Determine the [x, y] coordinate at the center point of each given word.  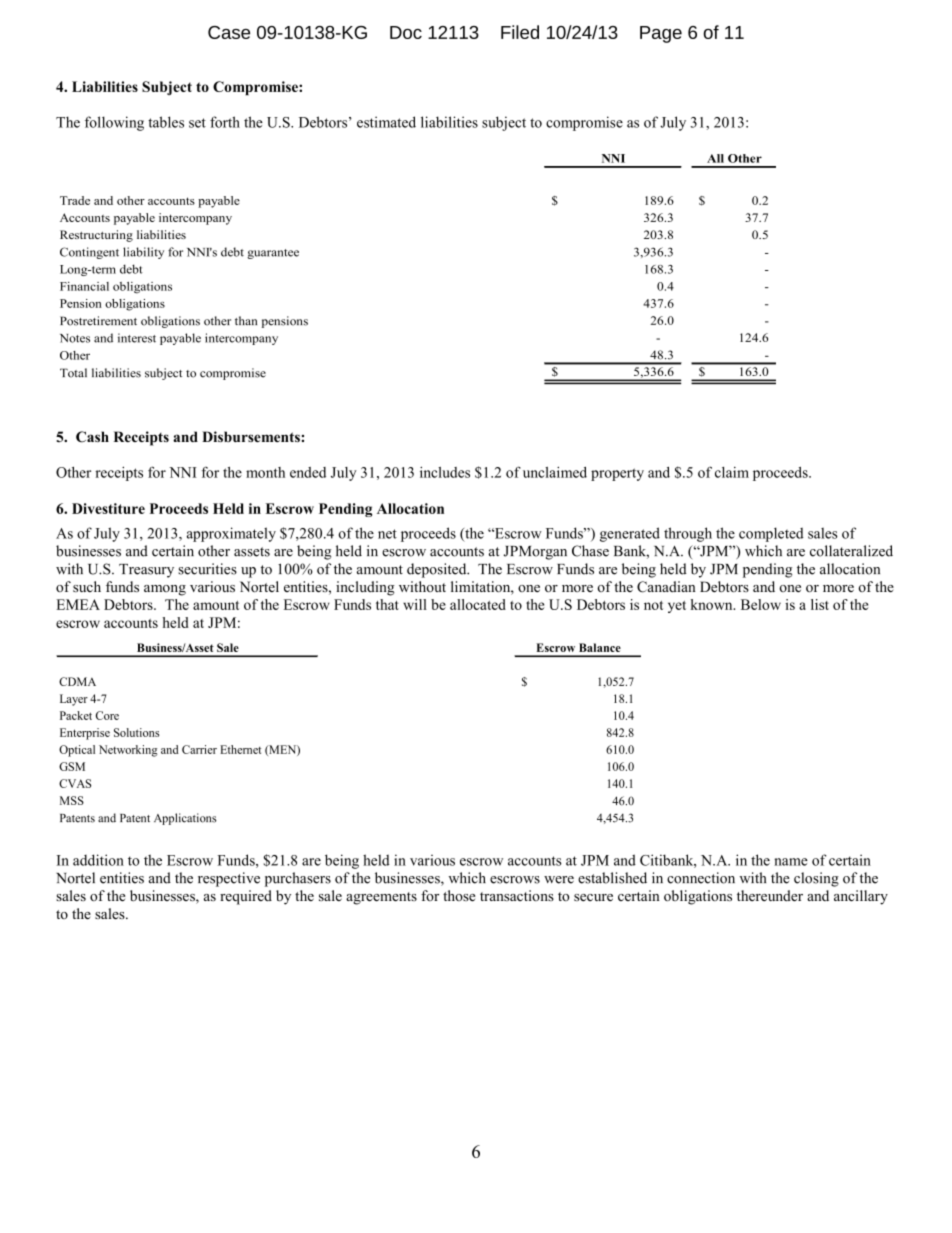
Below [761, 604]
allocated [478, 604]
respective [229, 879]
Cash [92, 437]
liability [143, 253]
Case [229, 32]
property [617, 474]
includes [445, 472]
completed [771, 534]
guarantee [273, 254]
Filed [520, 32]
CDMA [77, 681]
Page [661, 34]
